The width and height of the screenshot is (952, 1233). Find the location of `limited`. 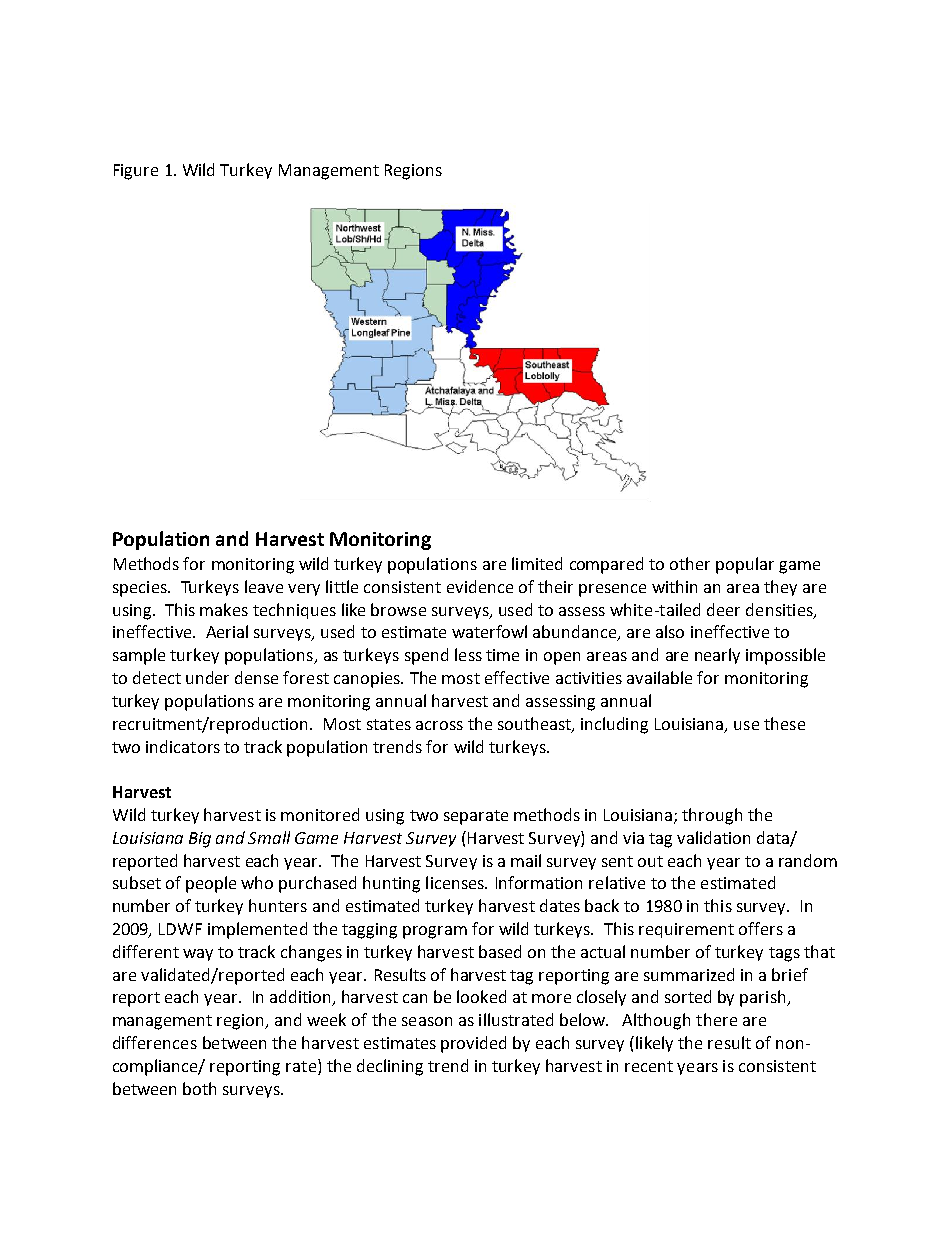

limited is located at coordinates (537, 563).
